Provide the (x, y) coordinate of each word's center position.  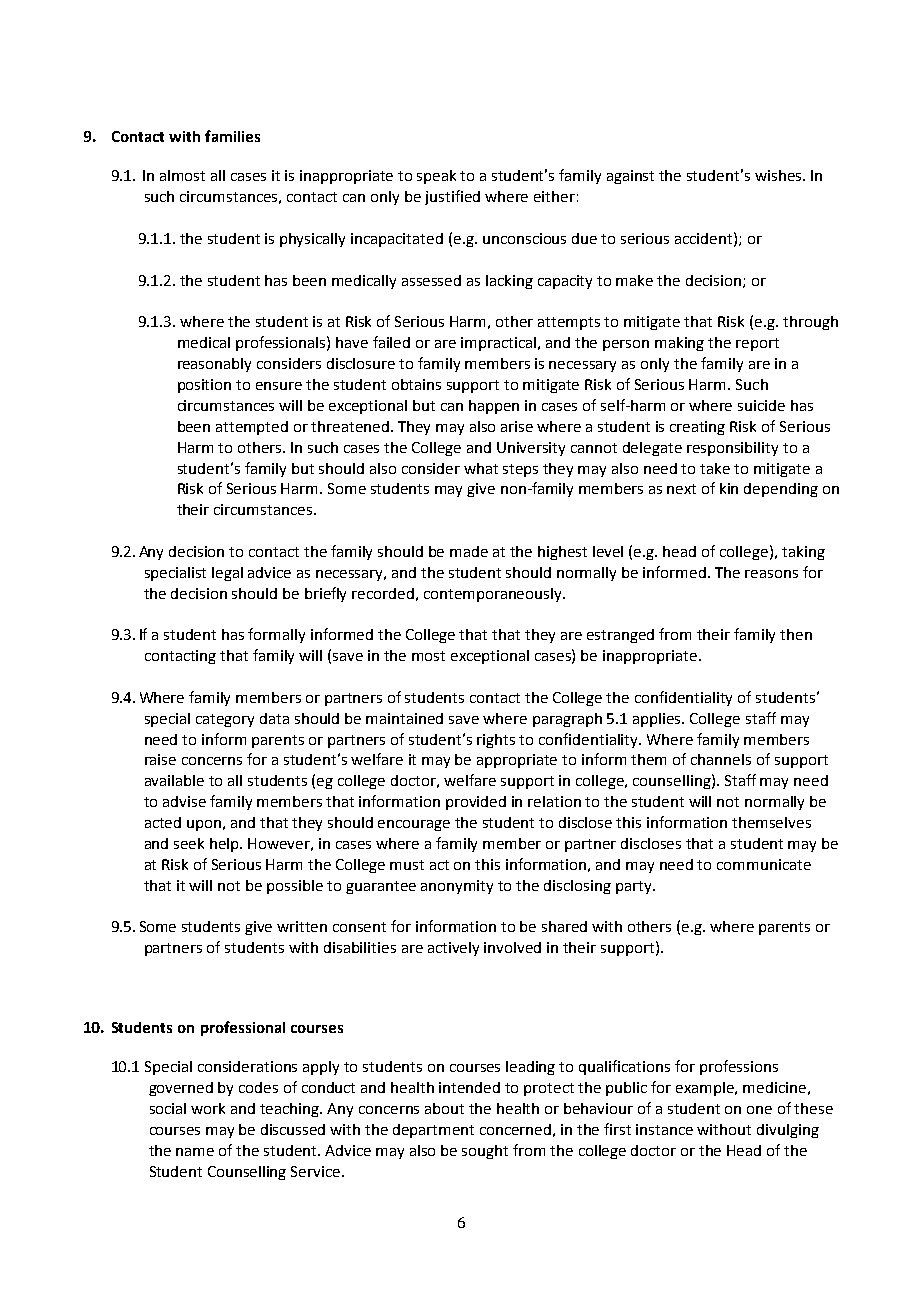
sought (485, 1152)
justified (452, 197)
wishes (778, 175)
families (232, 136)
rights (496, 741)
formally (276, 635)
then (796, 634)
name (195, 1152)
